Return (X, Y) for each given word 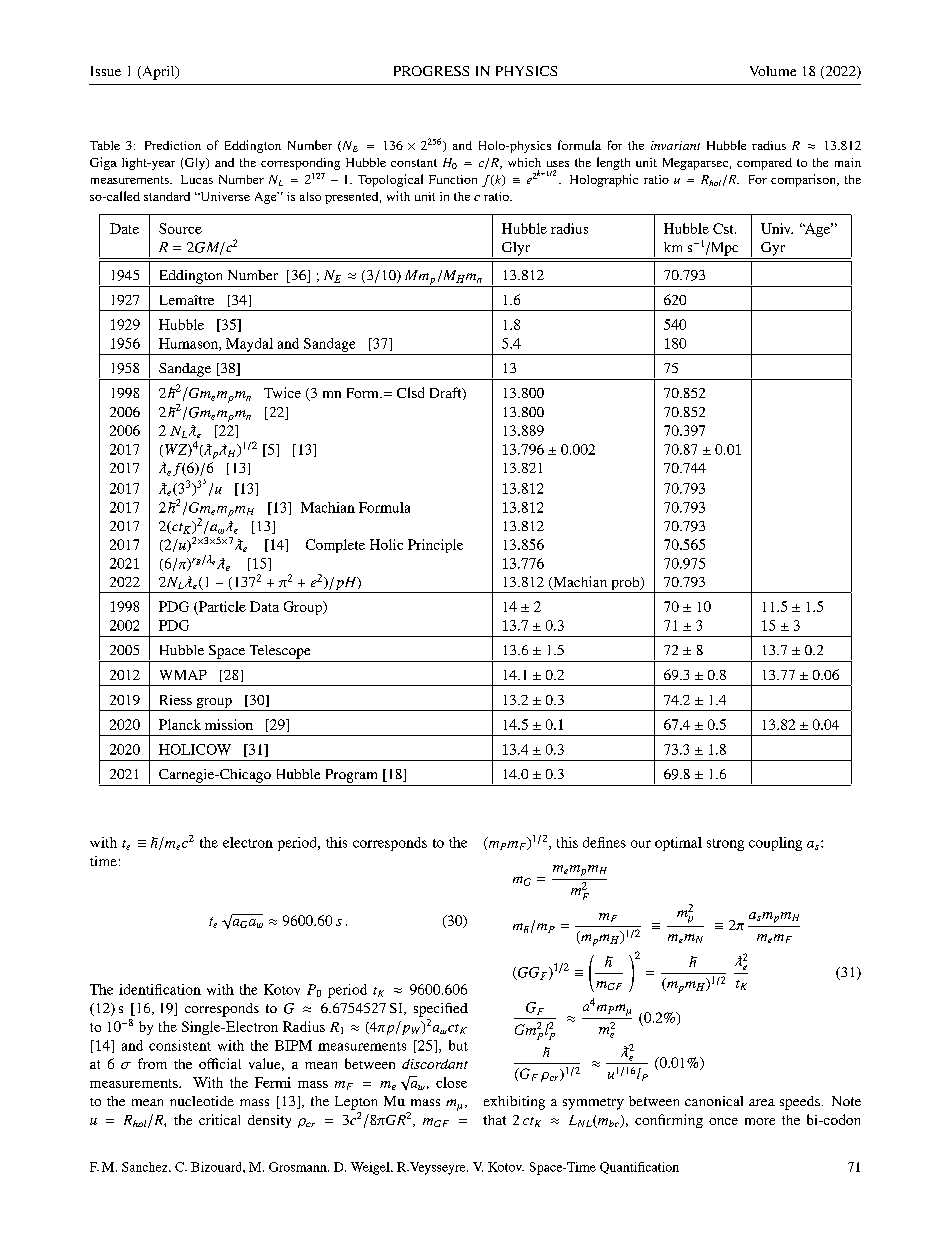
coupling (775, 844)
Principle (435, 546)
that (494, 1120)
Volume (773, 71)
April (158, 73)
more (760, 1121)
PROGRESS (431, 71)
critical (219, 1119)
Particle (222, 606)
